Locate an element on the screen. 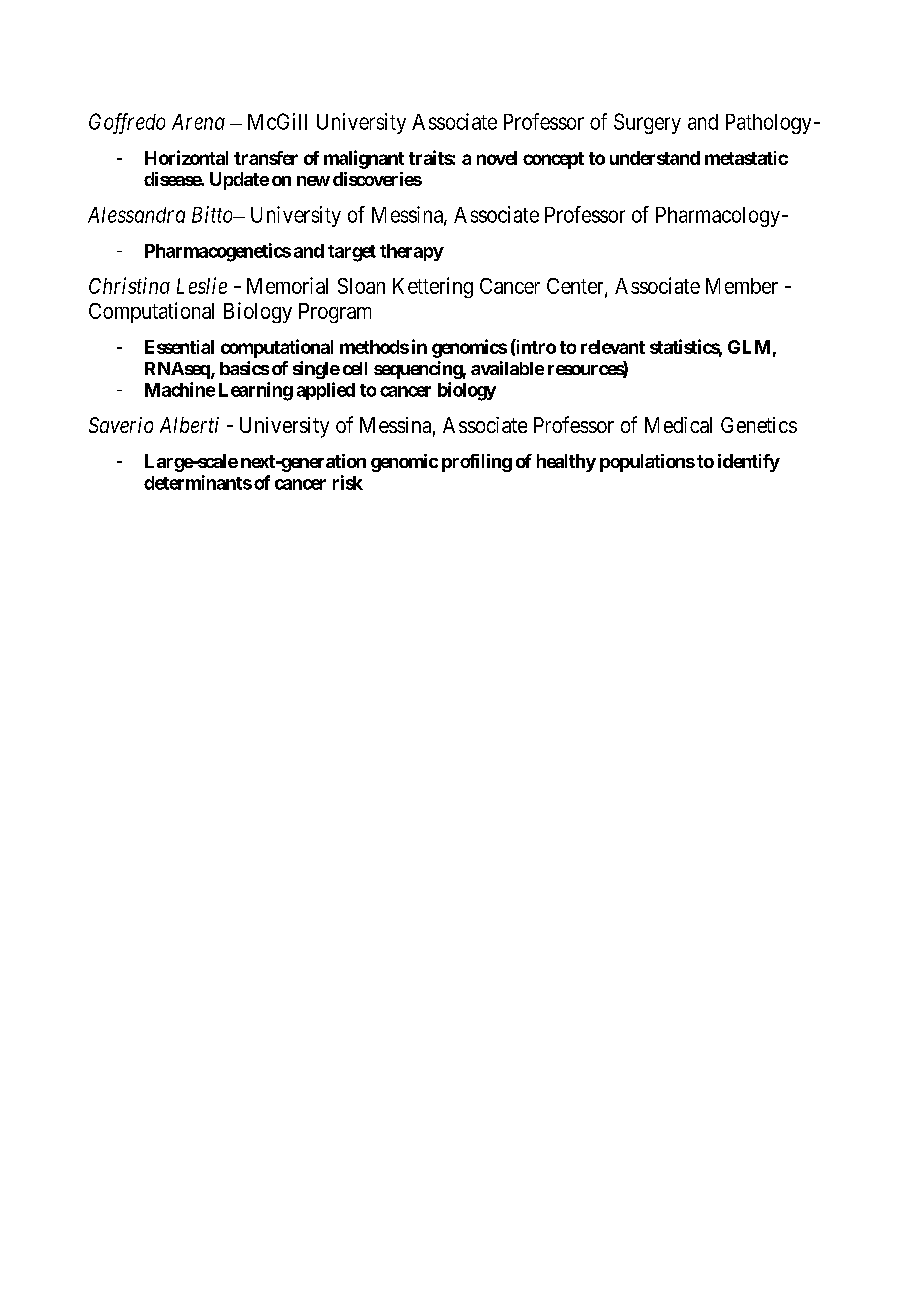 The image size is (924, 1308). profiling is located at coordinates (477, 463).
